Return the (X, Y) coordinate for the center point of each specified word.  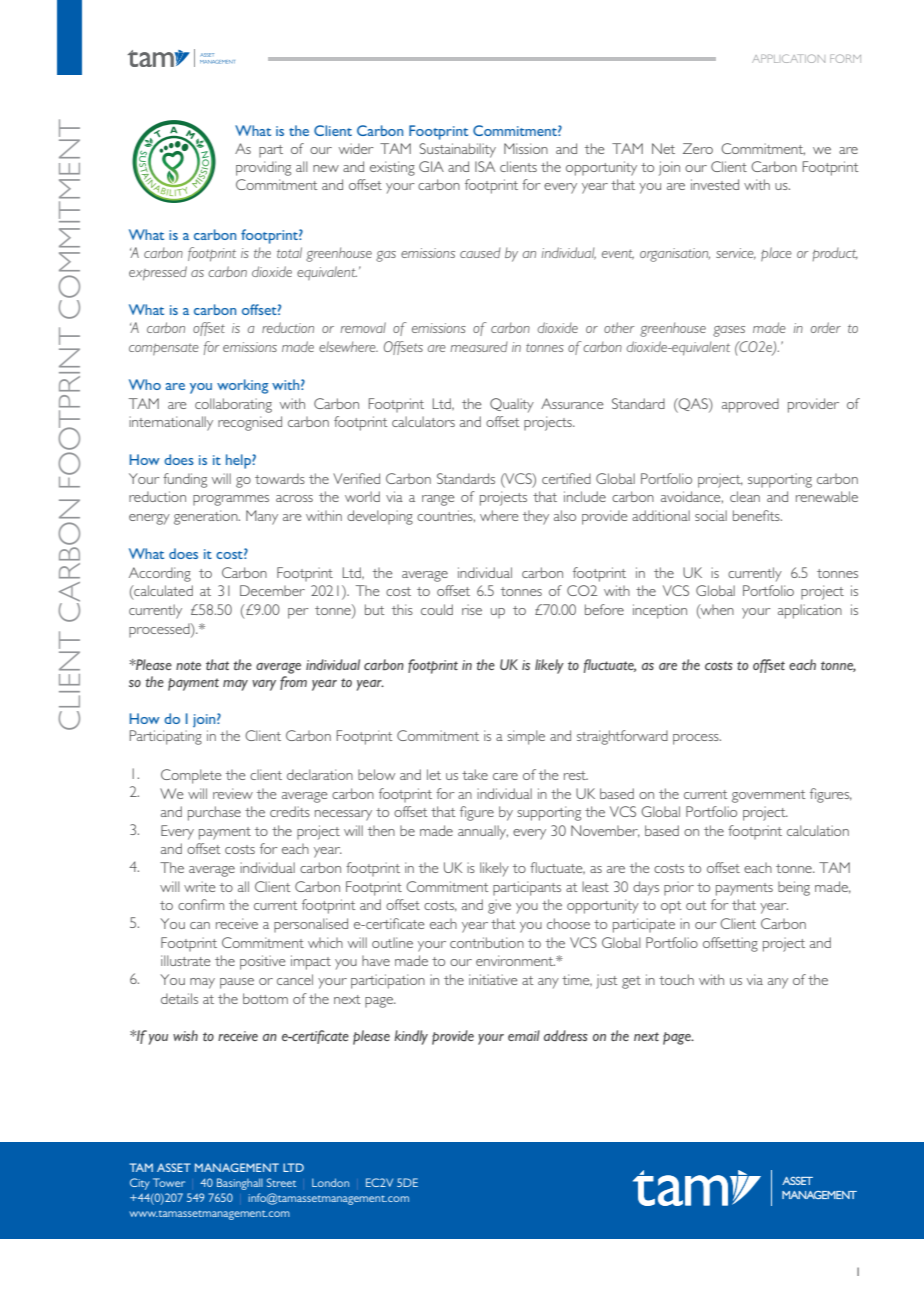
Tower (169, 1182)
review (233, 793)
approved (750, 405)
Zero (698, 148)
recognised (250, 423)
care (505, 776)
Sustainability (457, 150)
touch (676, 979)
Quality (512, 405)
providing (263, 168)
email (524, 1035)
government (769, 796)
